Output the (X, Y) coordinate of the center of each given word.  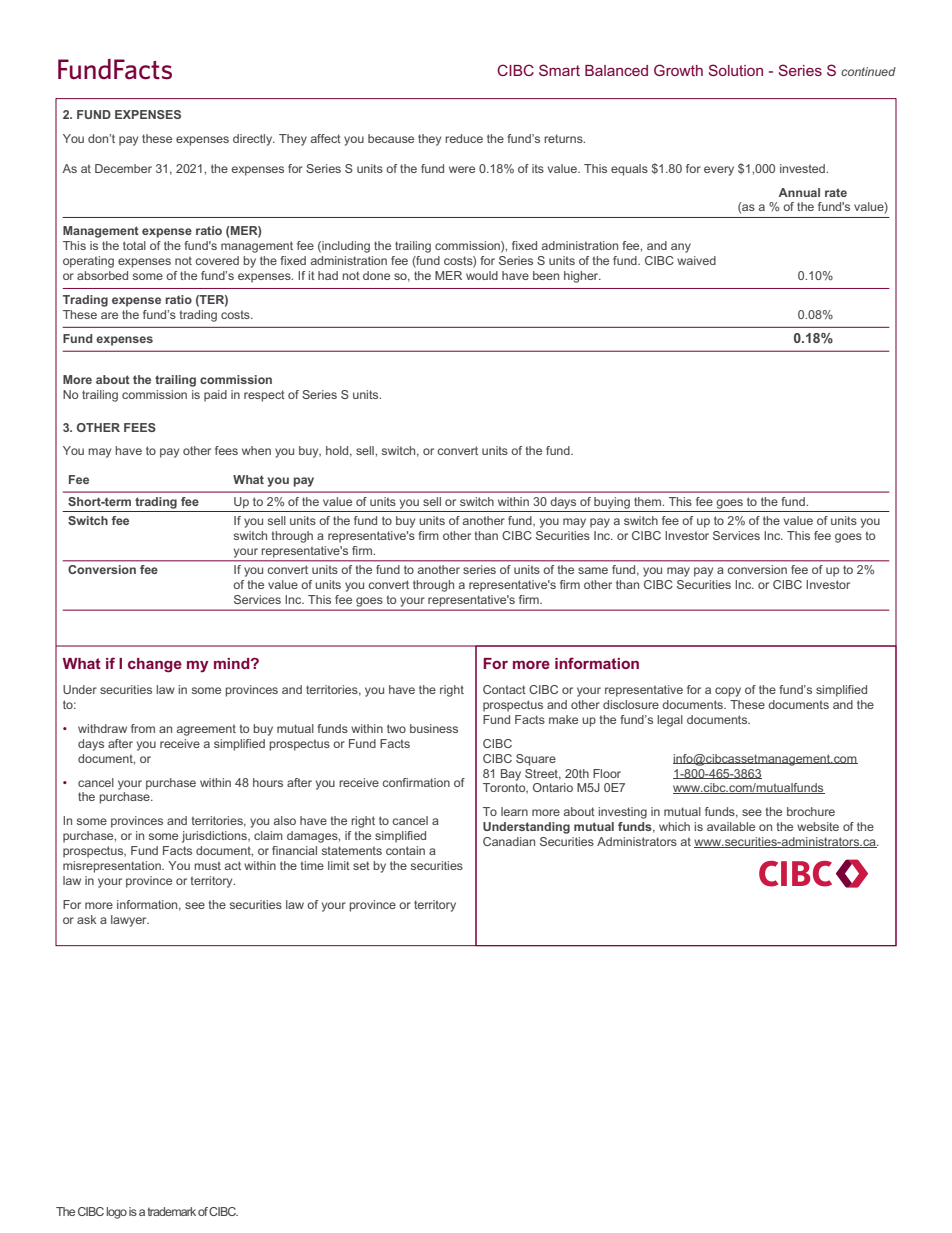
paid (215, 396)
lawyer (130, 921)
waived (696, 260)
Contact (504, 689)
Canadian (509, 841)
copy (728, 692)
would (482, 275)
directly (254, 140)
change (155, 665)
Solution (736, 70)
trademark (172, 1211)
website (818, 826)
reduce (464, 138)
